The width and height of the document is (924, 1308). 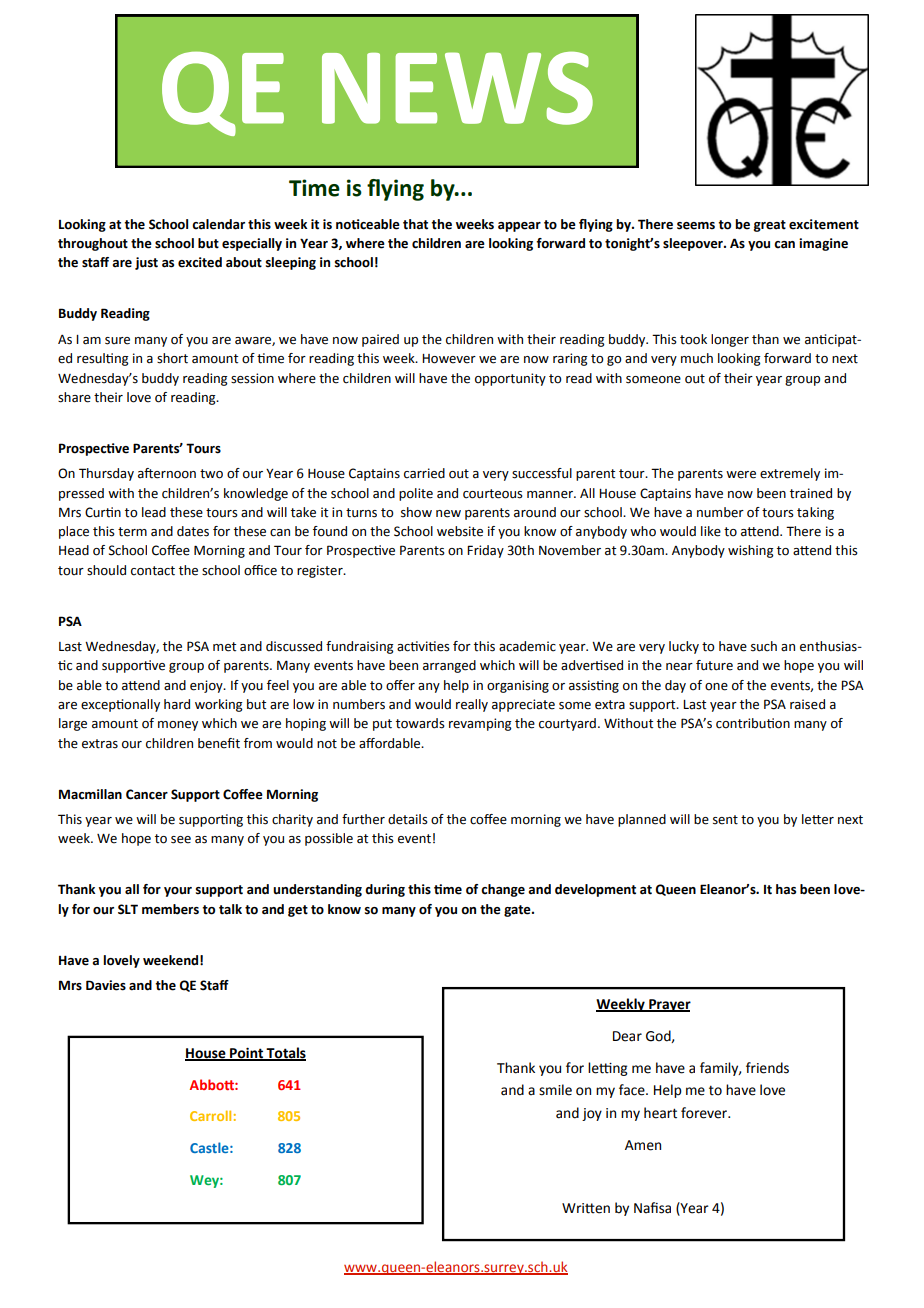 I want to click on arranged, so click(x=449, y=666).
